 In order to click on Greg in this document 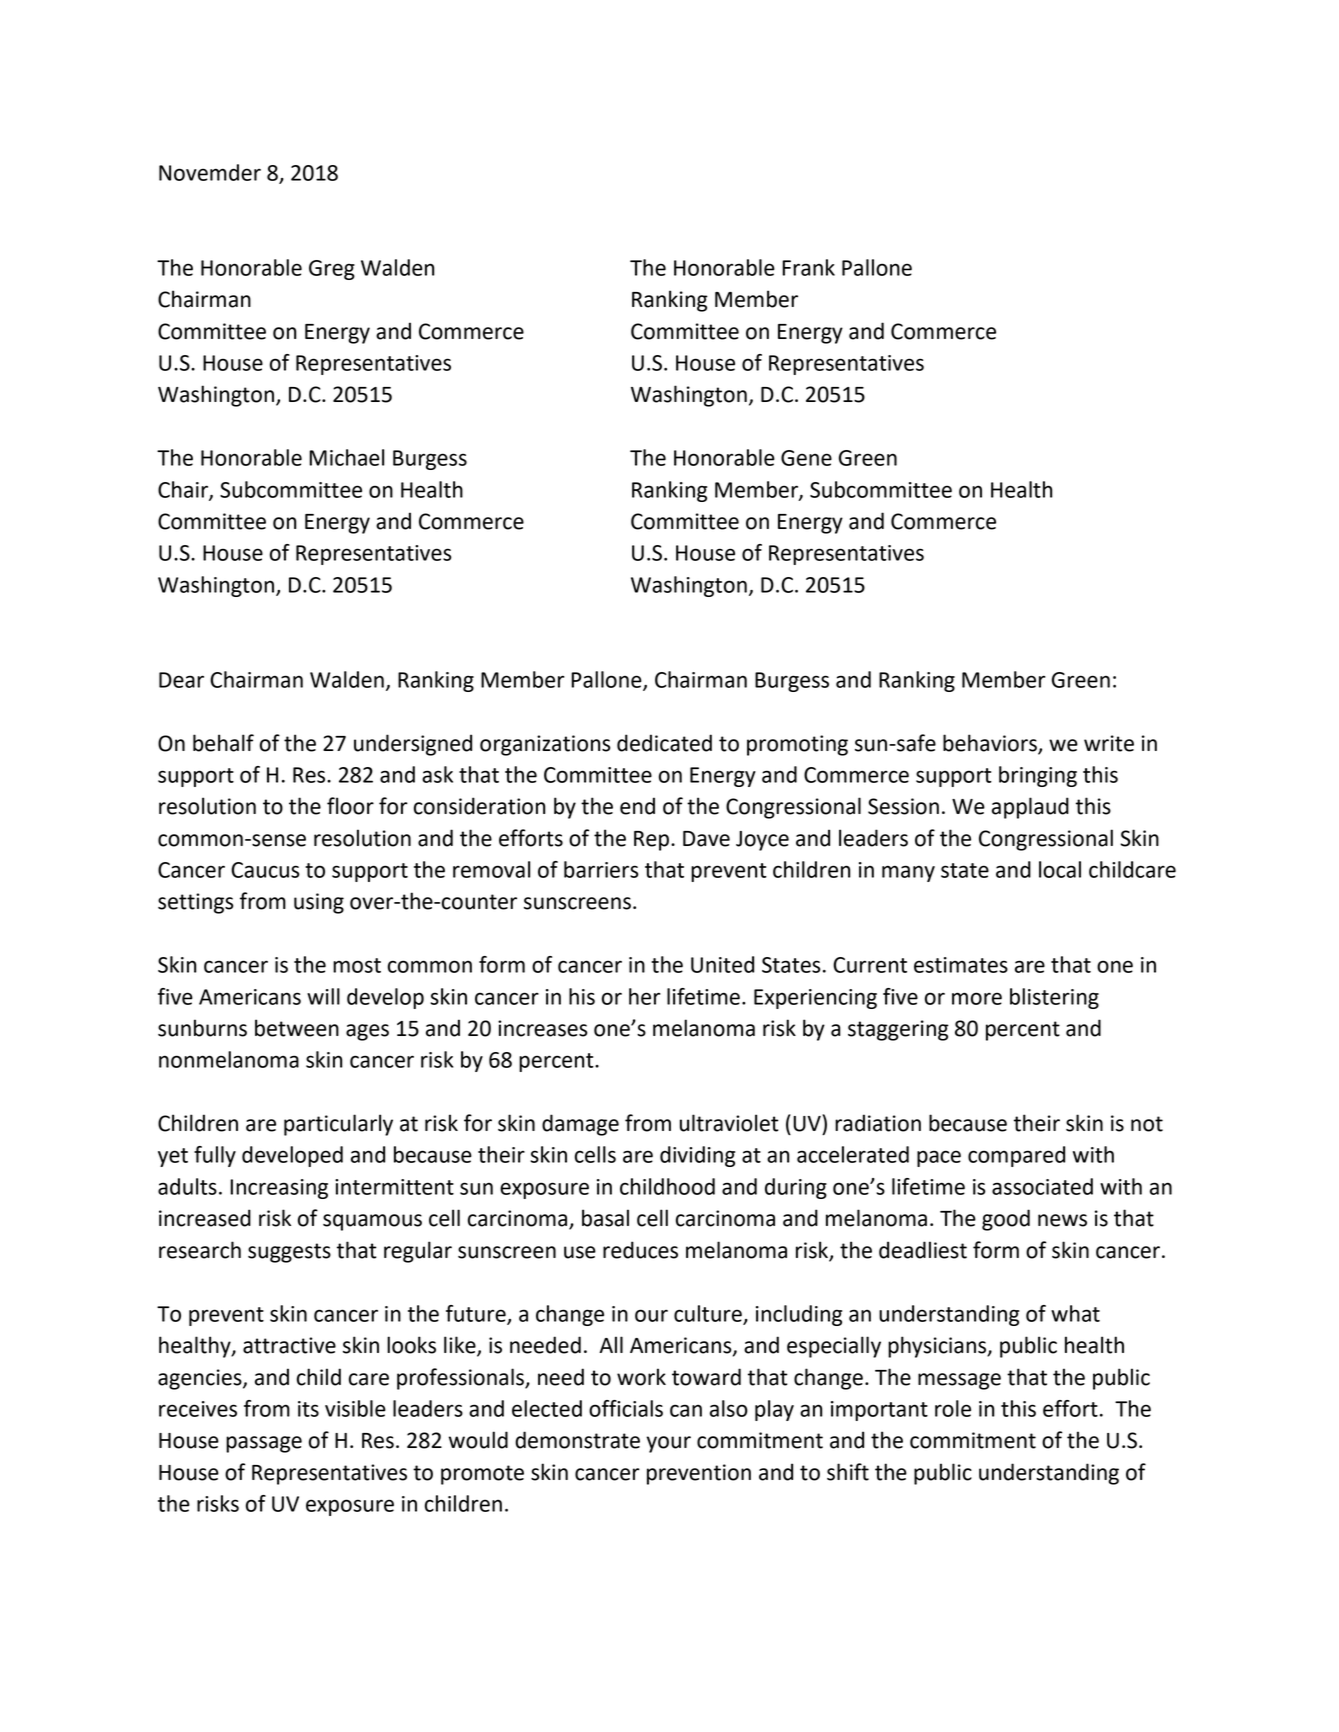, I will do `click(332, 270)`.
